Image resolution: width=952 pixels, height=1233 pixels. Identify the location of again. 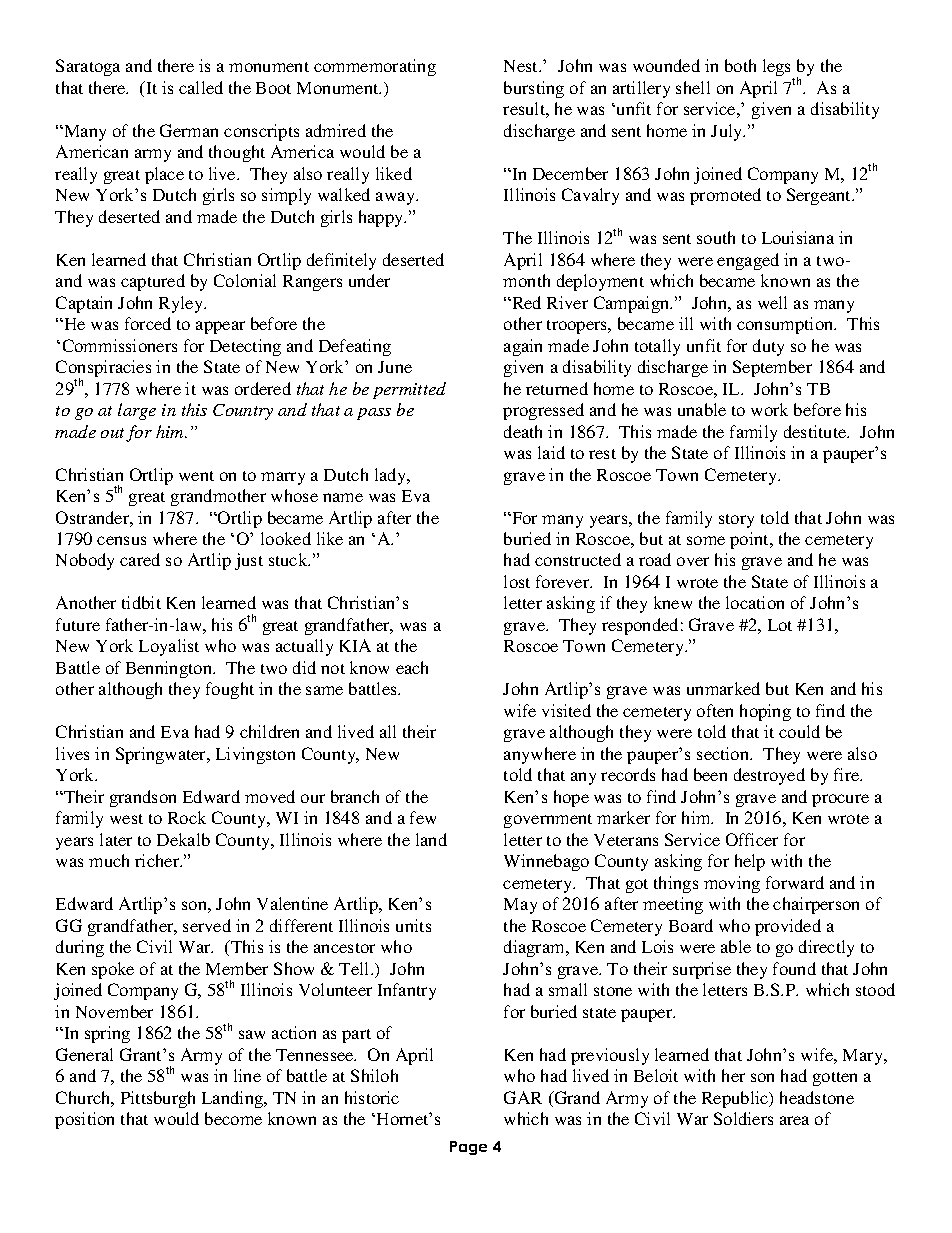
(523, 347).
